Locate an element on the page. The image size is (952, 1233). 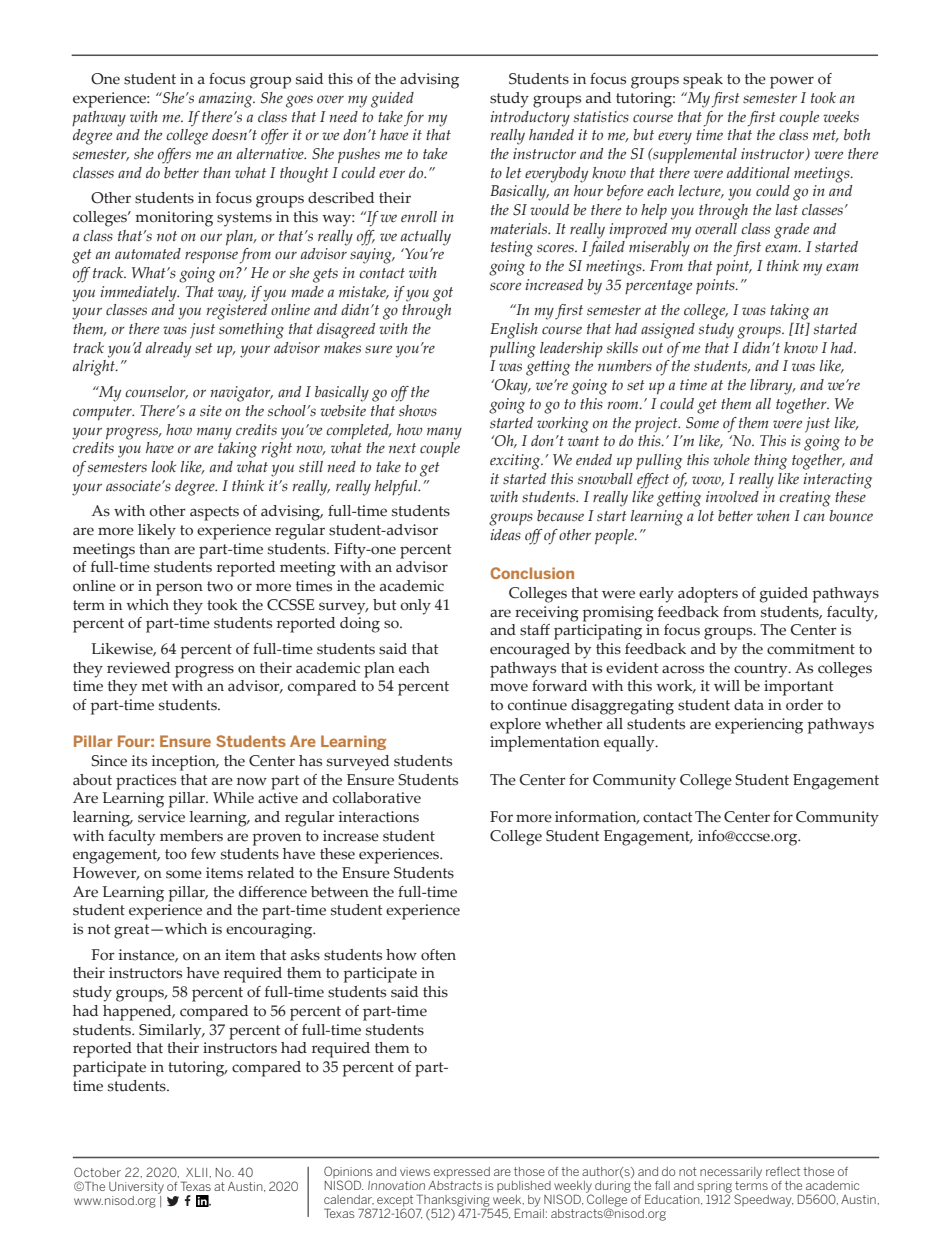
look is located at coordinates (164, 466).
